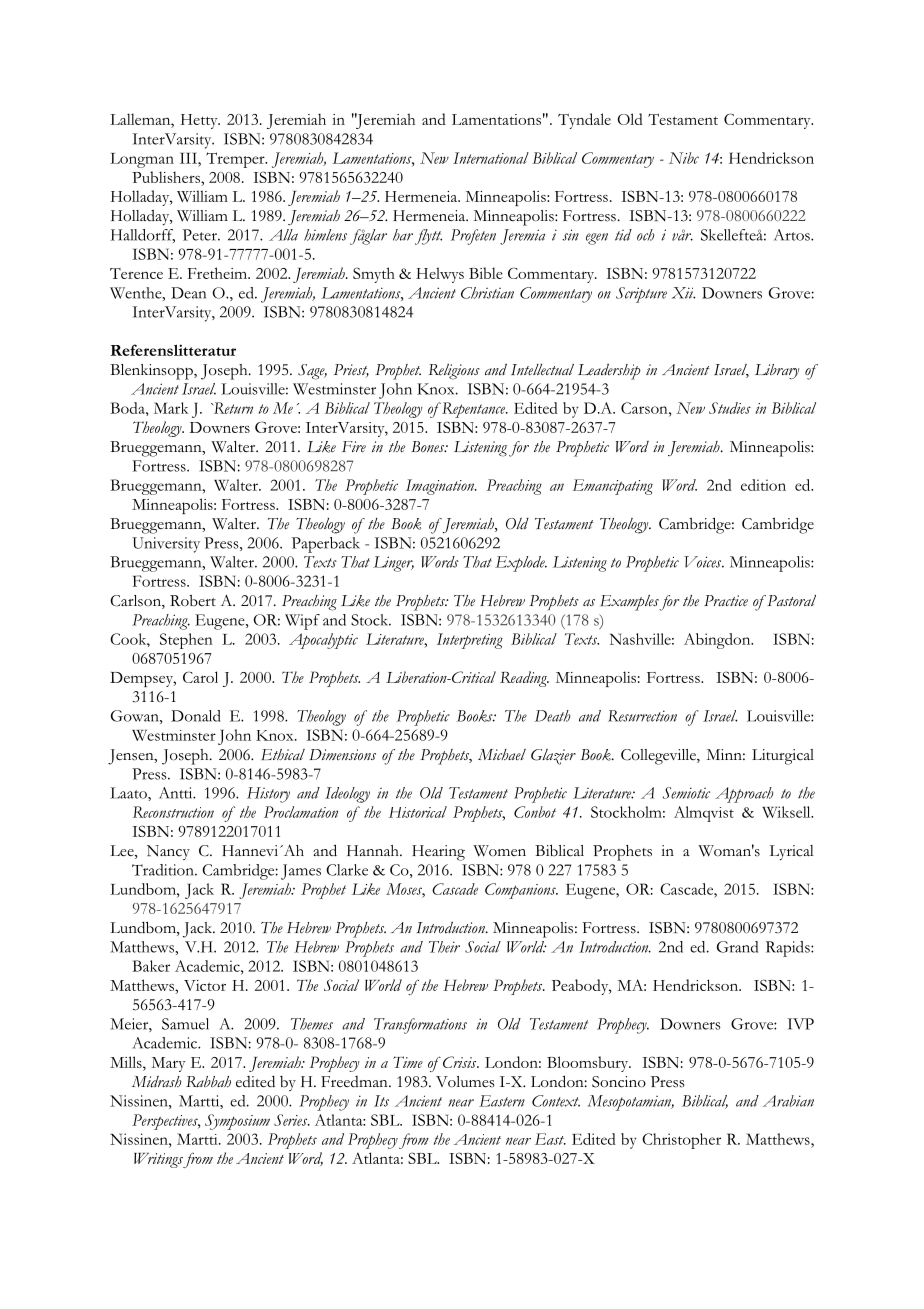  Describe the element at coordinates (232, 408) in the image. I see `Return` at that location.
